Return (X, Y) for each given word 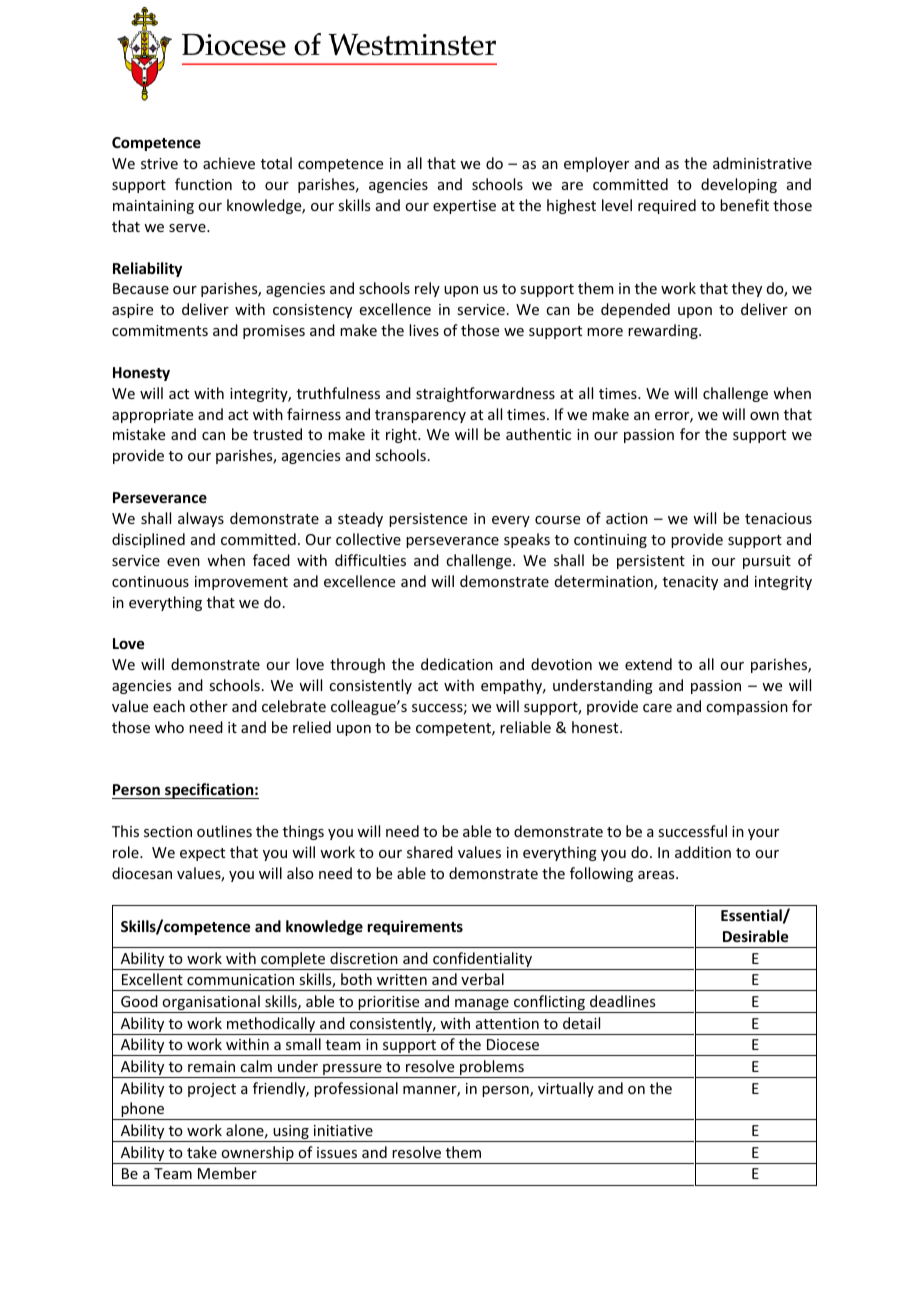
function (203, 184)
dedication (457, 664)
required (667, 206)
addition (703, 852)
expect (202, 854)
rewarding (664, 331)
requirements (415, 927)
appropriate (152, 416)
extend (648, 664)
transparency (420, 416)
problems (492, 1069)
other (209, 706)
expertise (464, 207)
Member (227, 1173)
